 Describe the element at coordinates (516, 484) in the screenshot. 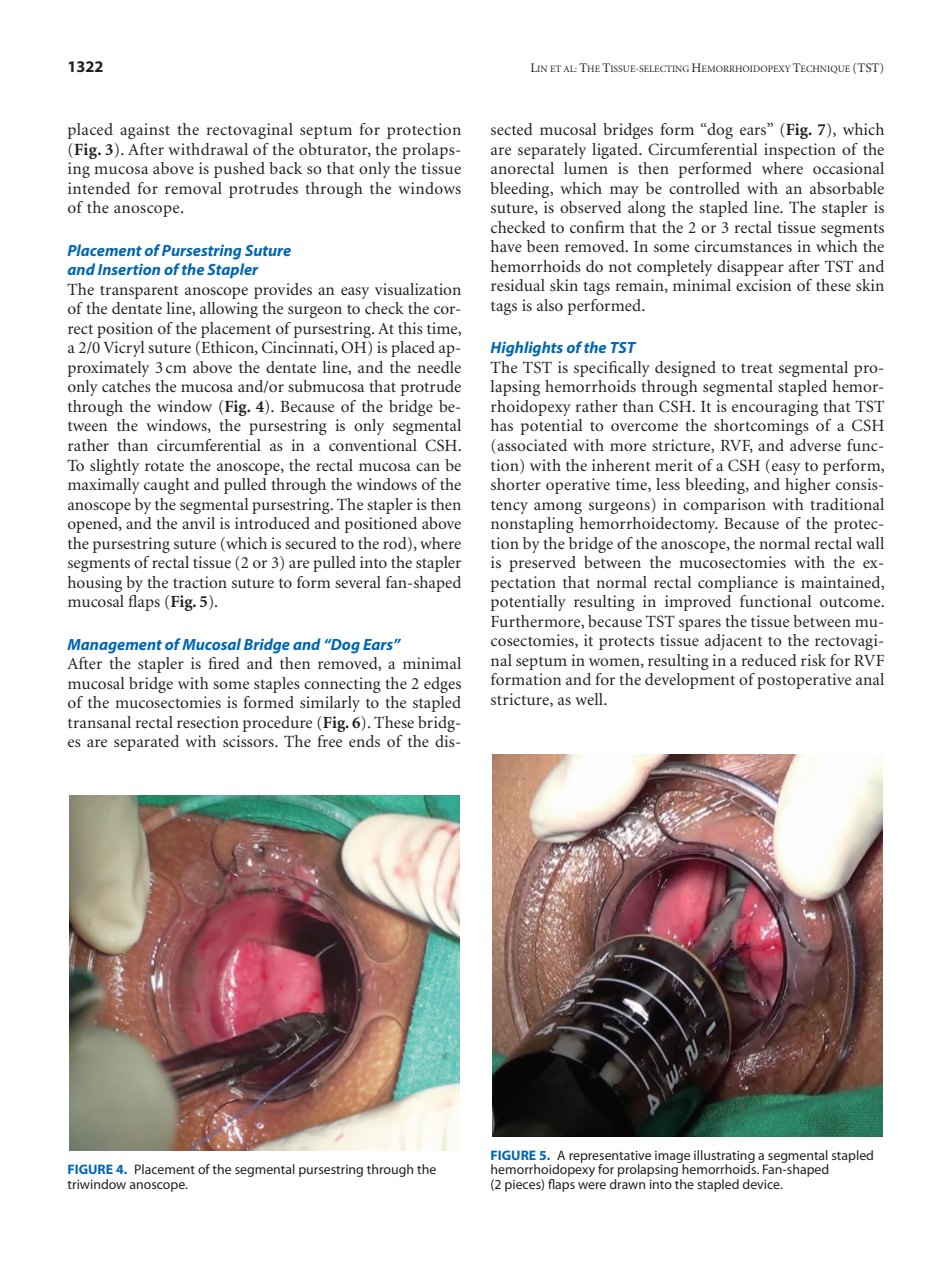

I see `shorter` at that location.
